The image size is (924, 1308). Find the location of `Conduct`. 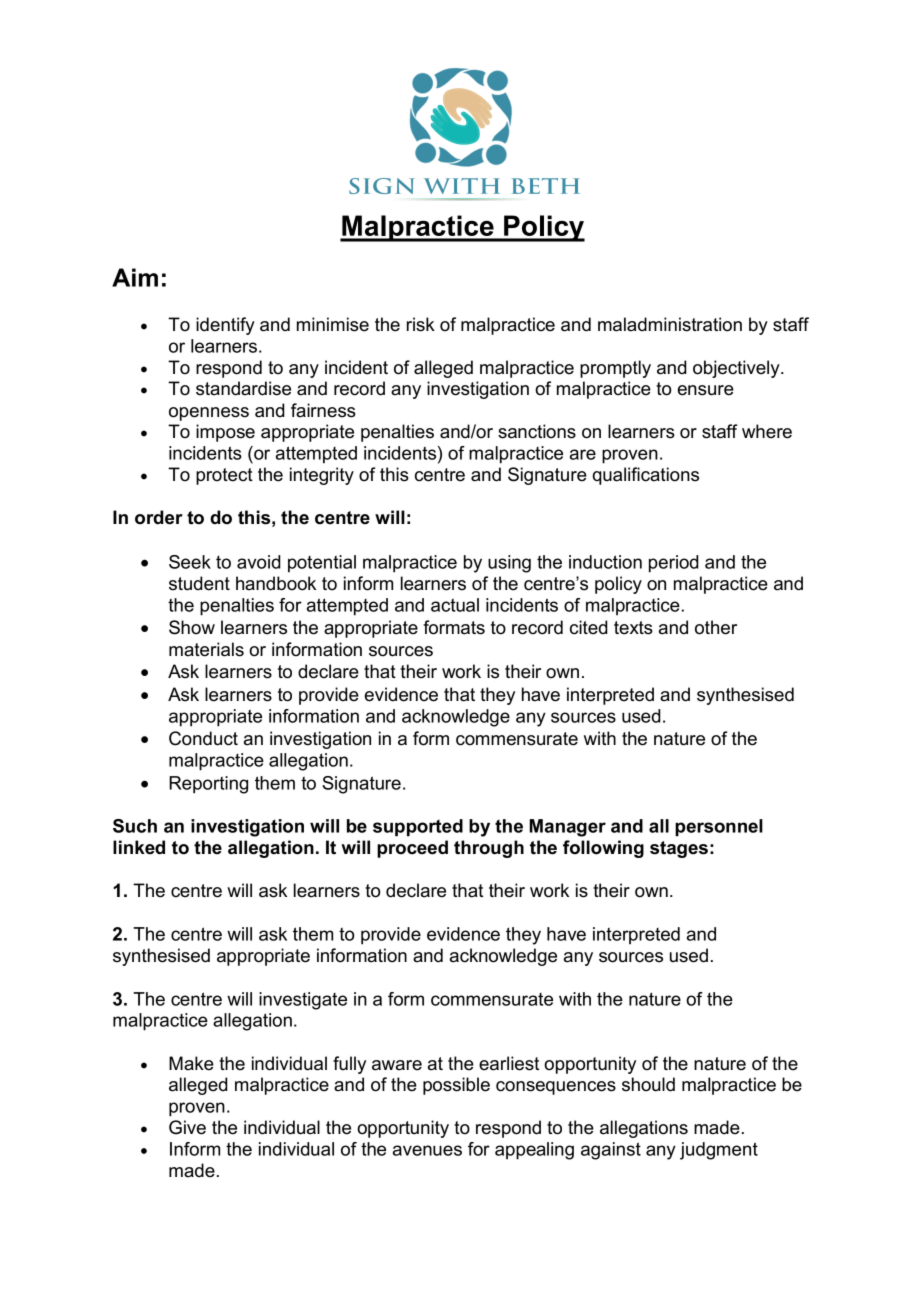

Conduct is located at coordinates (203, 738).
